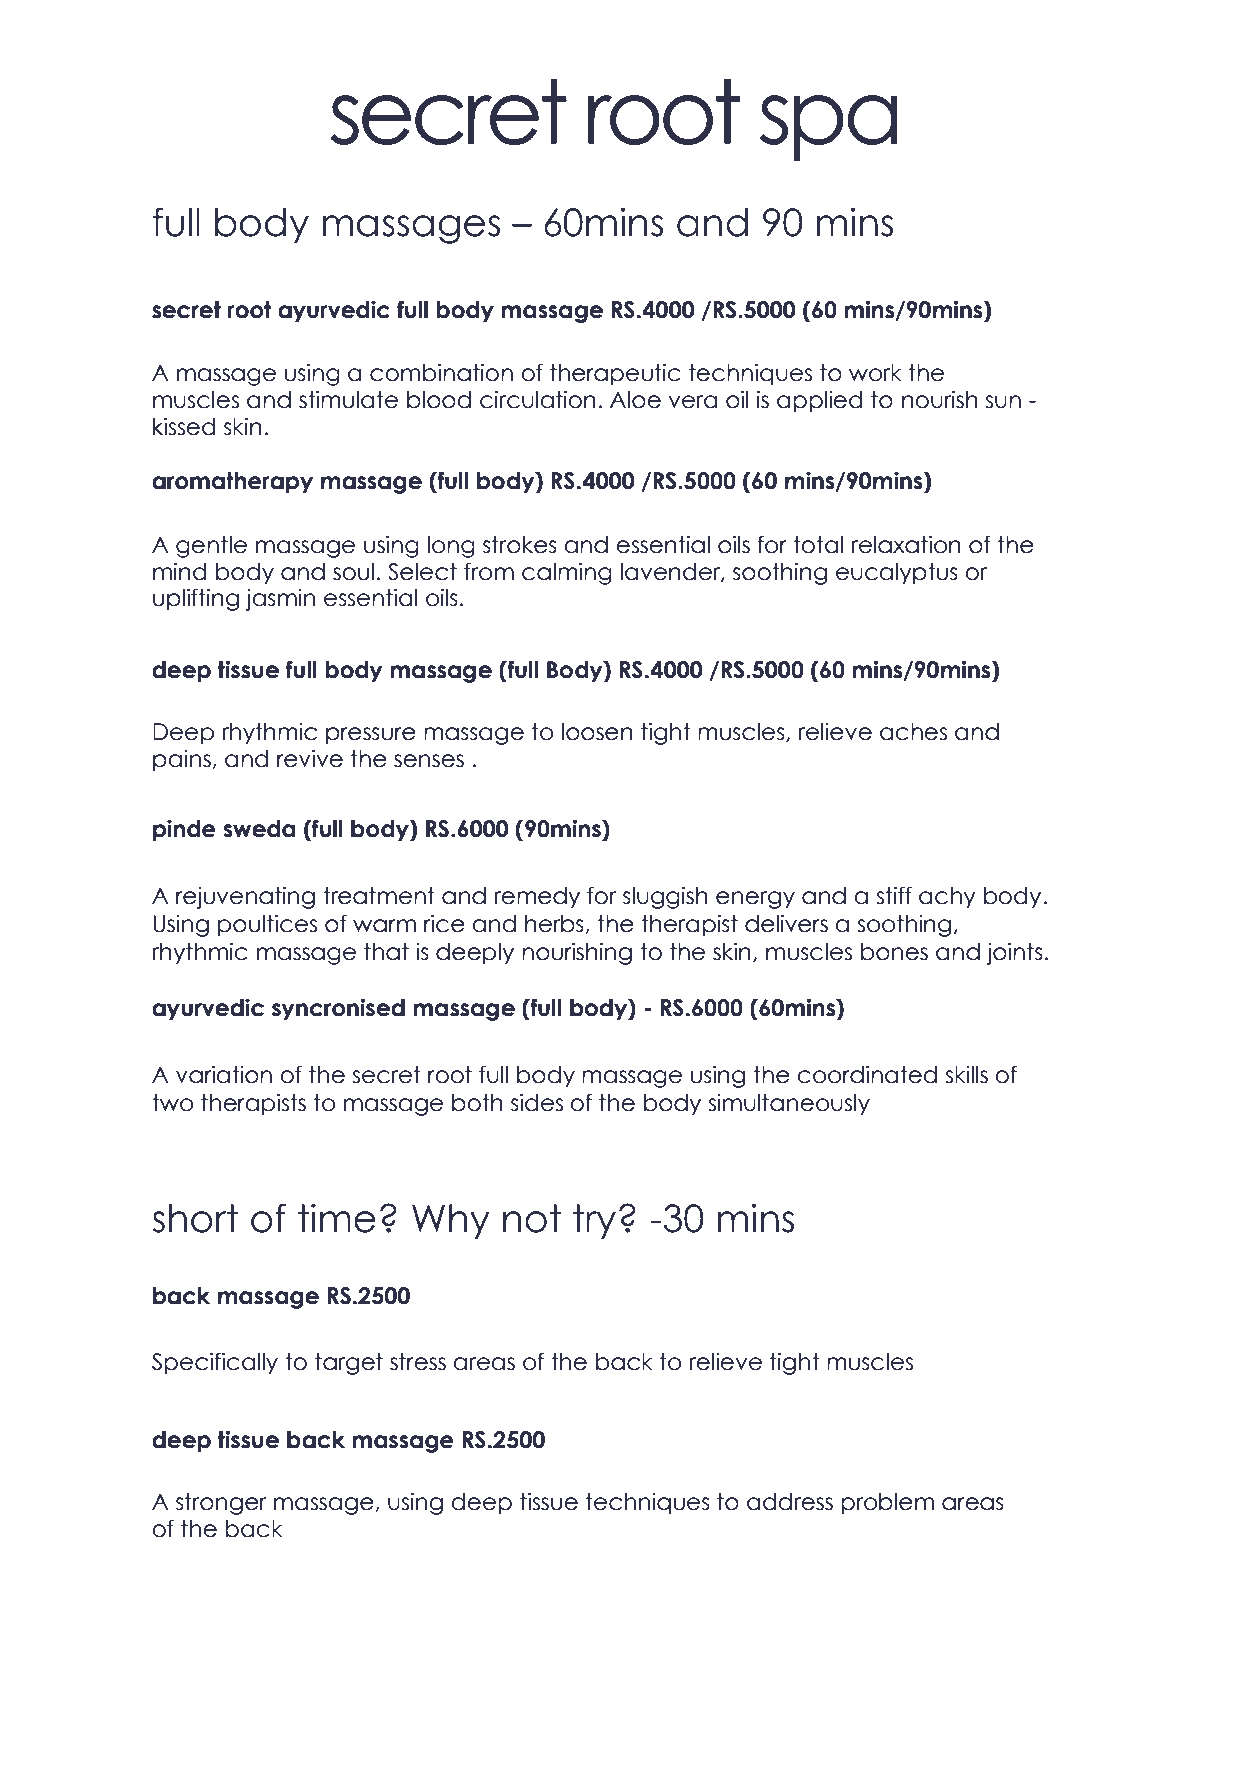 Image resolution: width=1254 pixels, height=1774 pixels. Describe the element at coordinates (894, 895) in the document. I see `stiff` at that location.
